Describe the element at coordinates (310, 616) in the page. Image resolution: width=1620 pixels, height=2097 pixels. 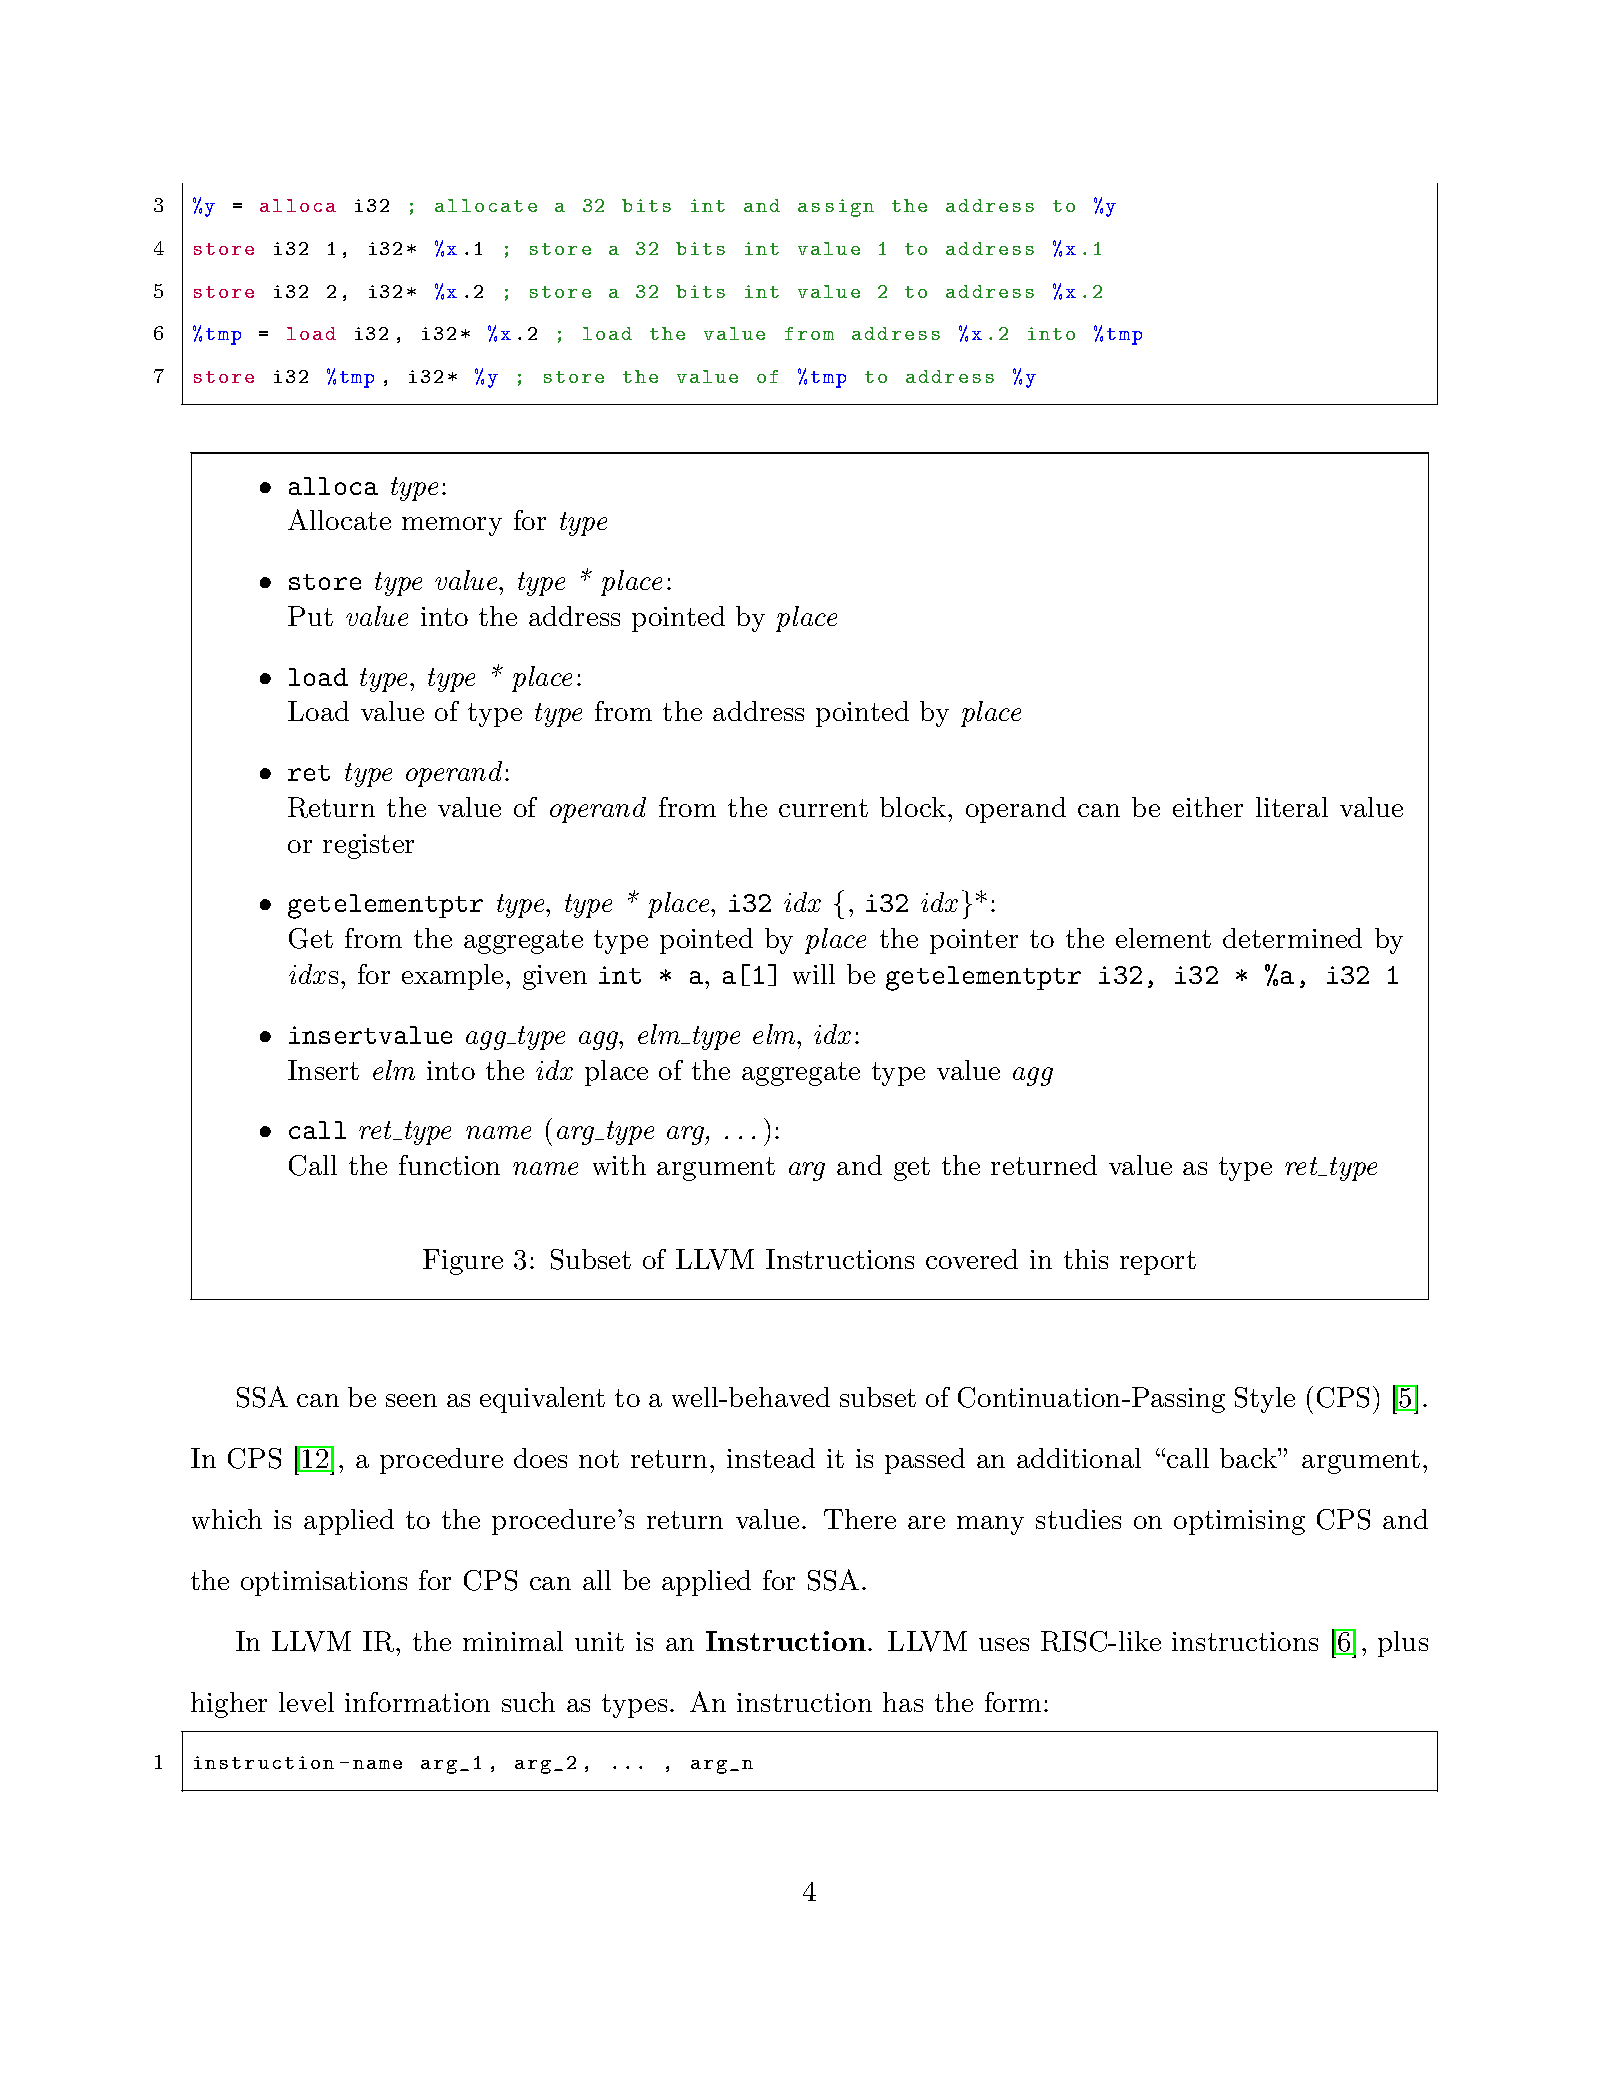
I see `Put` at that location.
